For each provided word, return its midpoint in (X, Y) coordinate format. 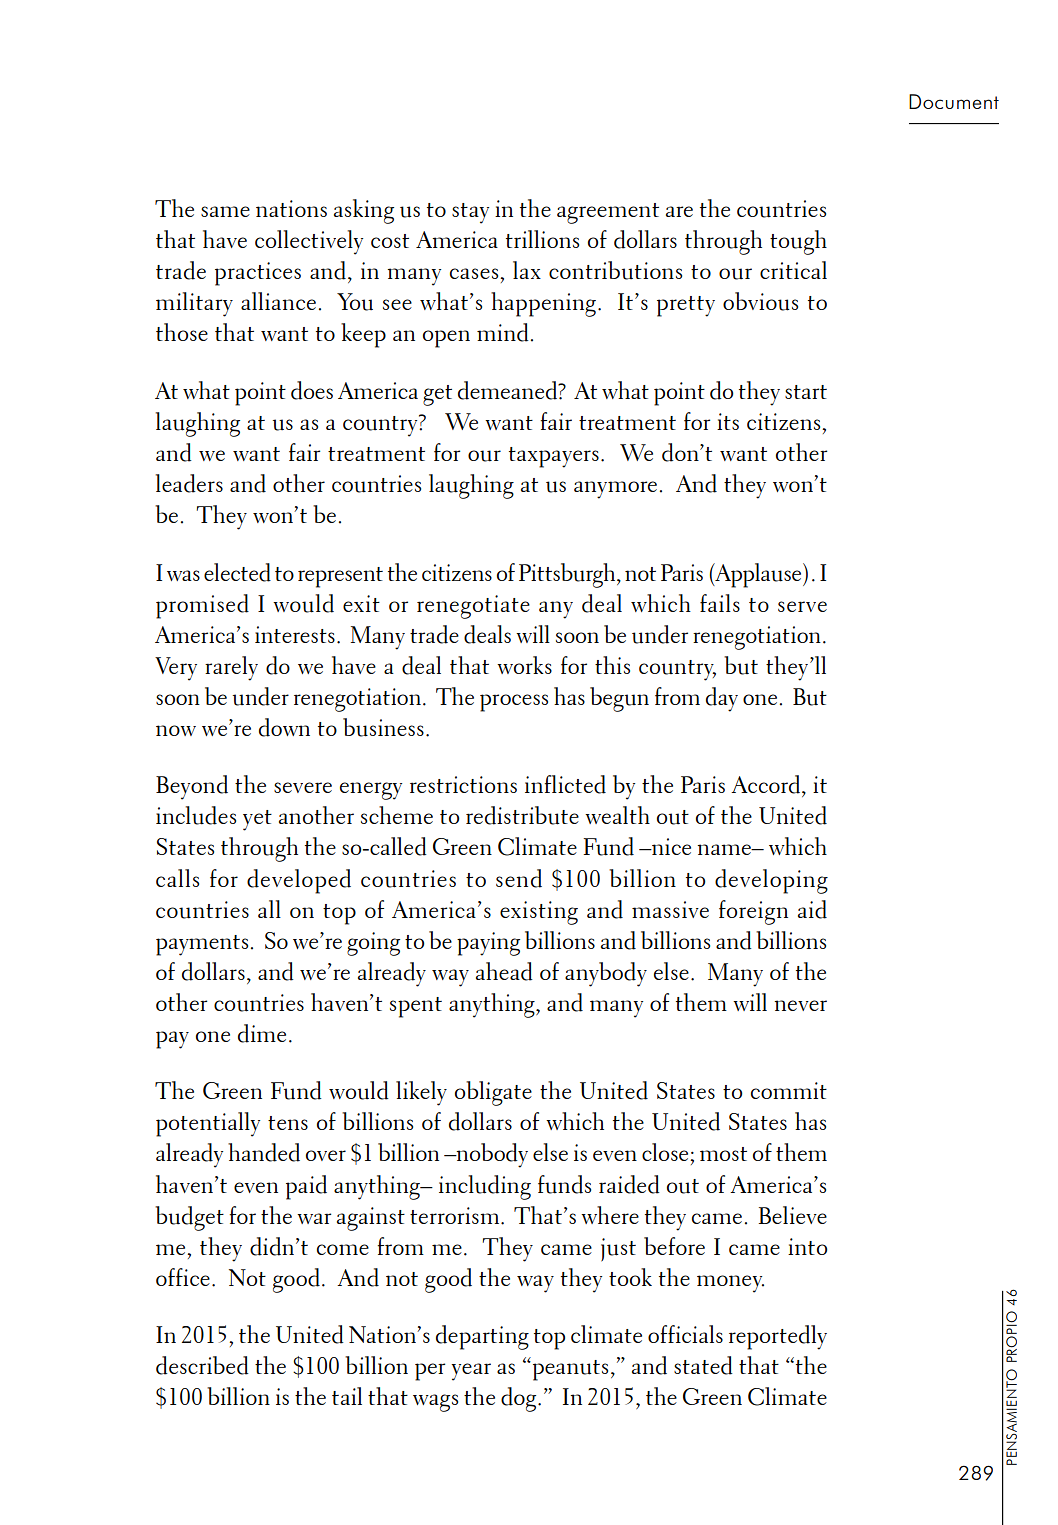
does (312, 390)
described (202, 1365)
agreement (608, 213)
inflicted (565, 784)
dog (520, 1399)
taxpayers (554, 457)
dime (262, 1033)
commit (789, 1090)
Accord (765, 784)
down (284, 727)
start (806, 392)
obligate (493, 1093)
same (225, 211)
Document (954, 101)
